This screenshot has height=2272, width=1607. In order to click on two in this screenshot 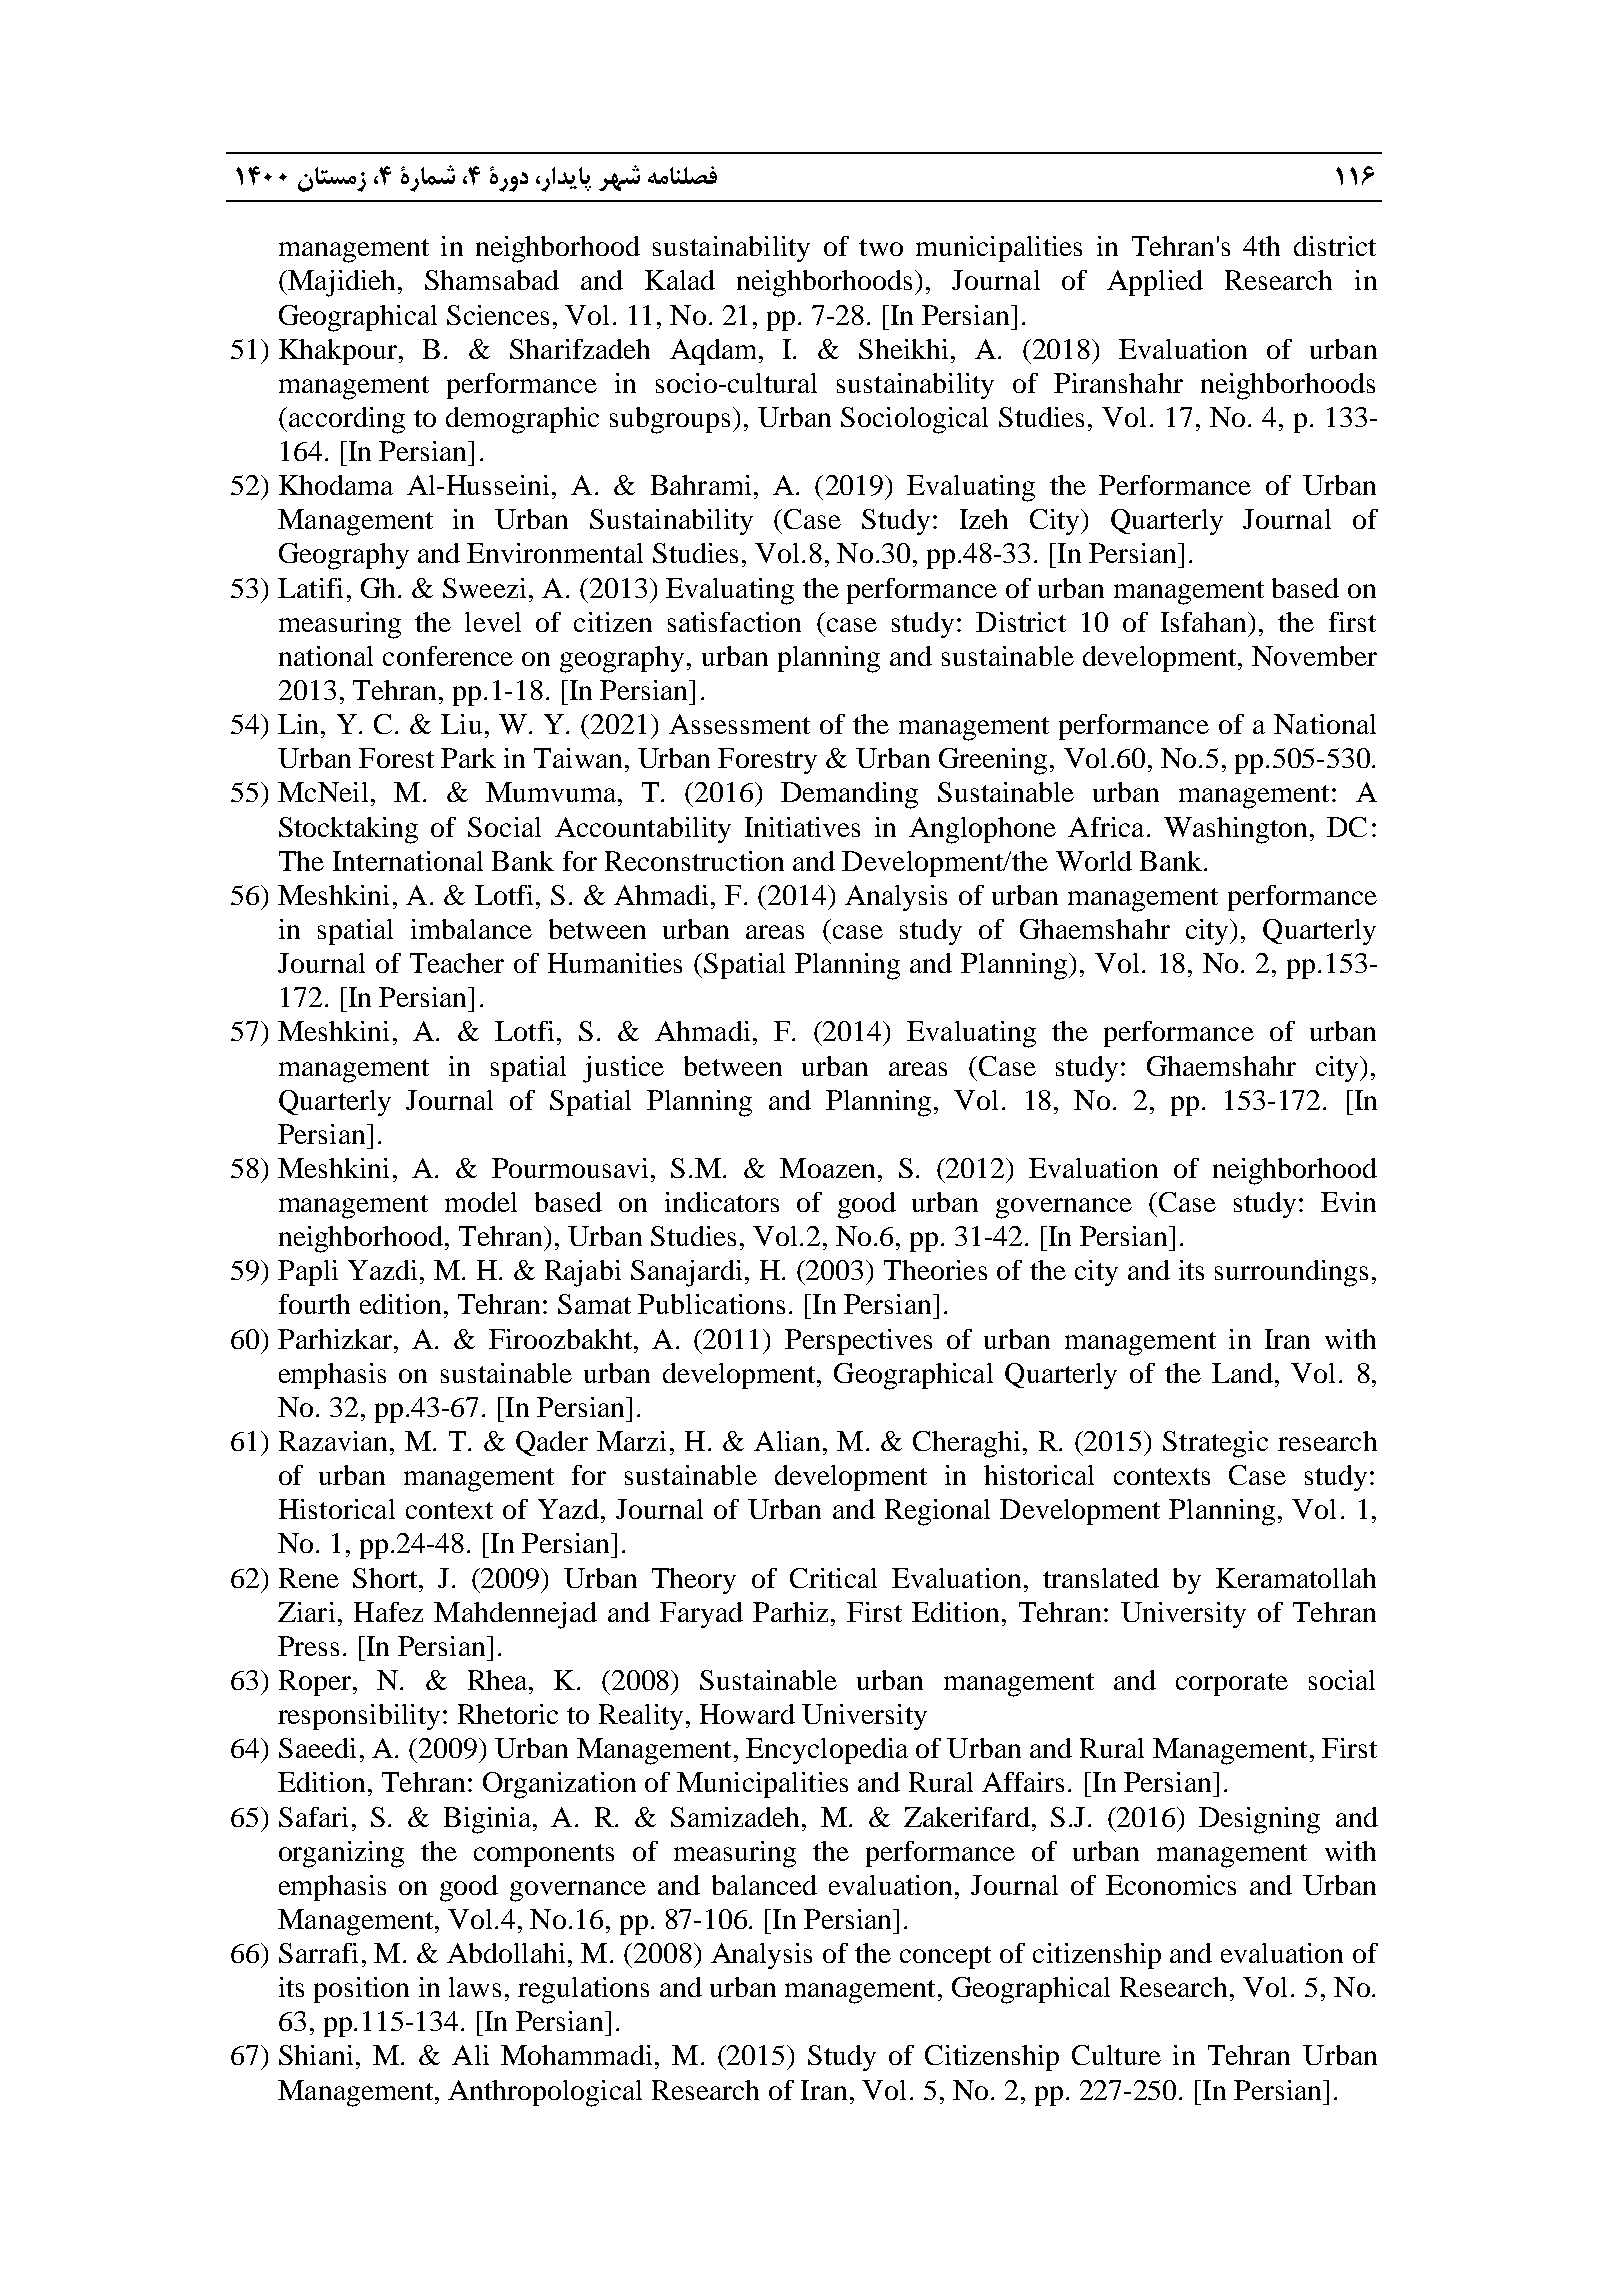, I will do `click(881, 247)`.
